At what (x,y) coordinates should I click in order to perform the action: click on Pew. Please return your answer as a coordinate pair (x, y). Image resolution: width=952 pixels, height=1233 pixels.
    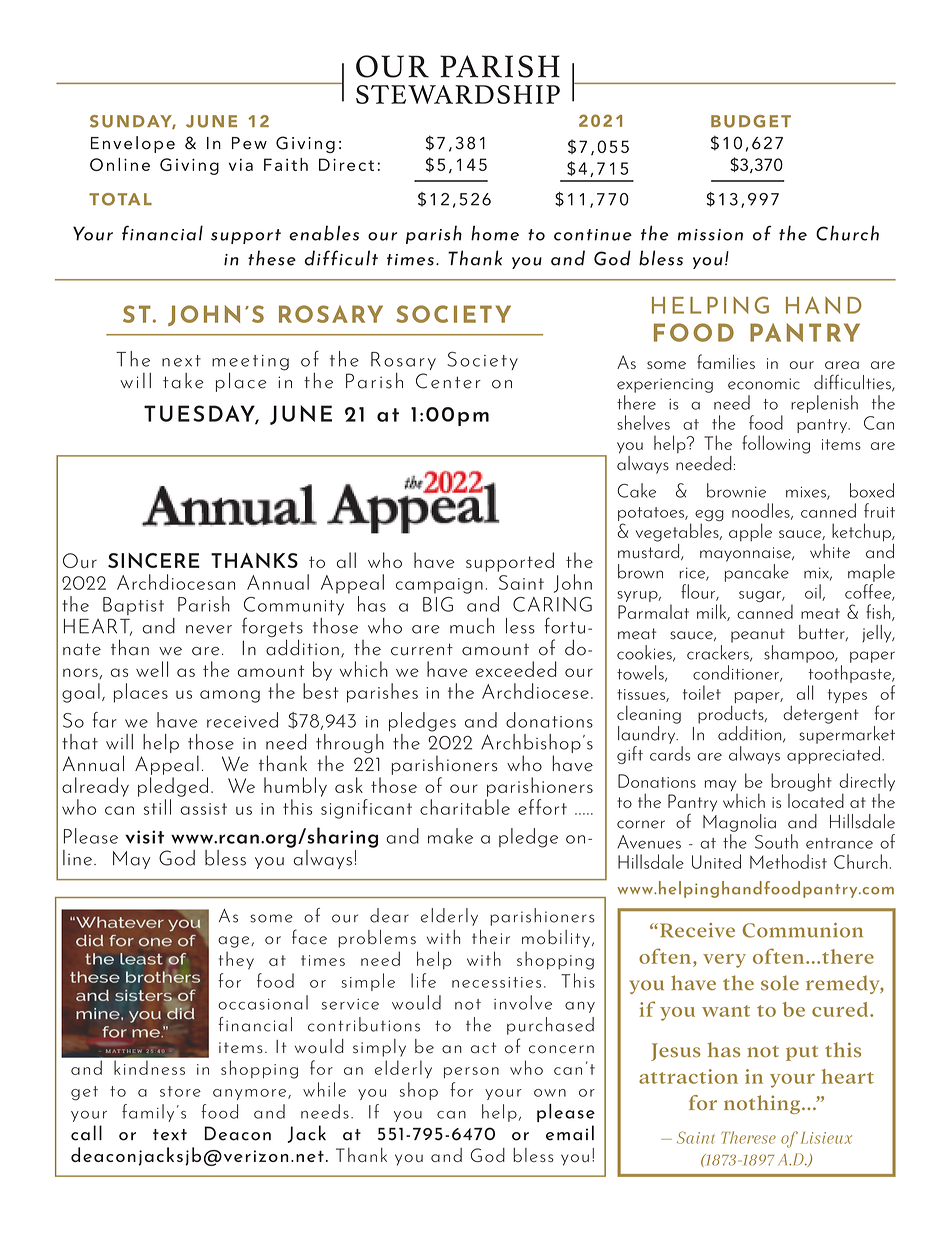
    Looking at the image, I should click on (249, 143).
